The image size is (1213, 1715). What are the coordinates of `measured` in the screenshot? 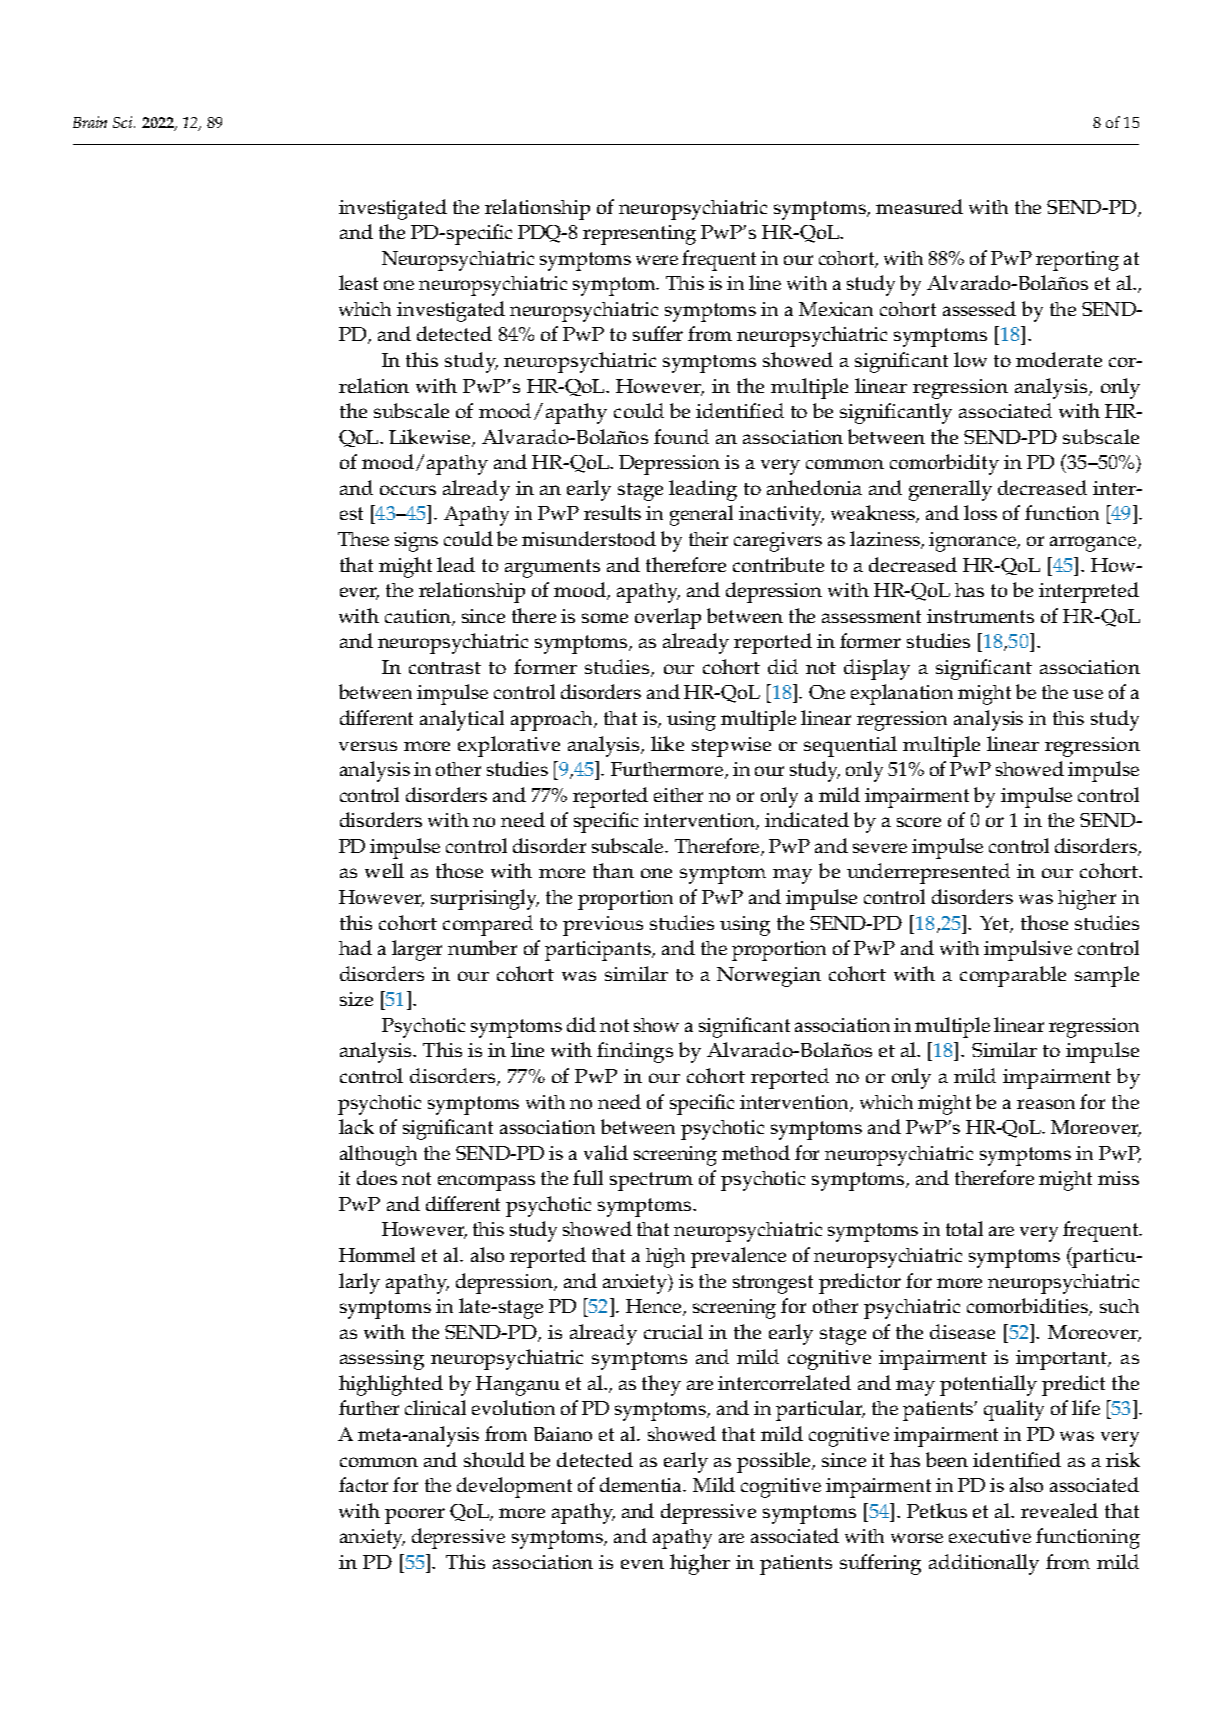 It's located at (919, 206).
